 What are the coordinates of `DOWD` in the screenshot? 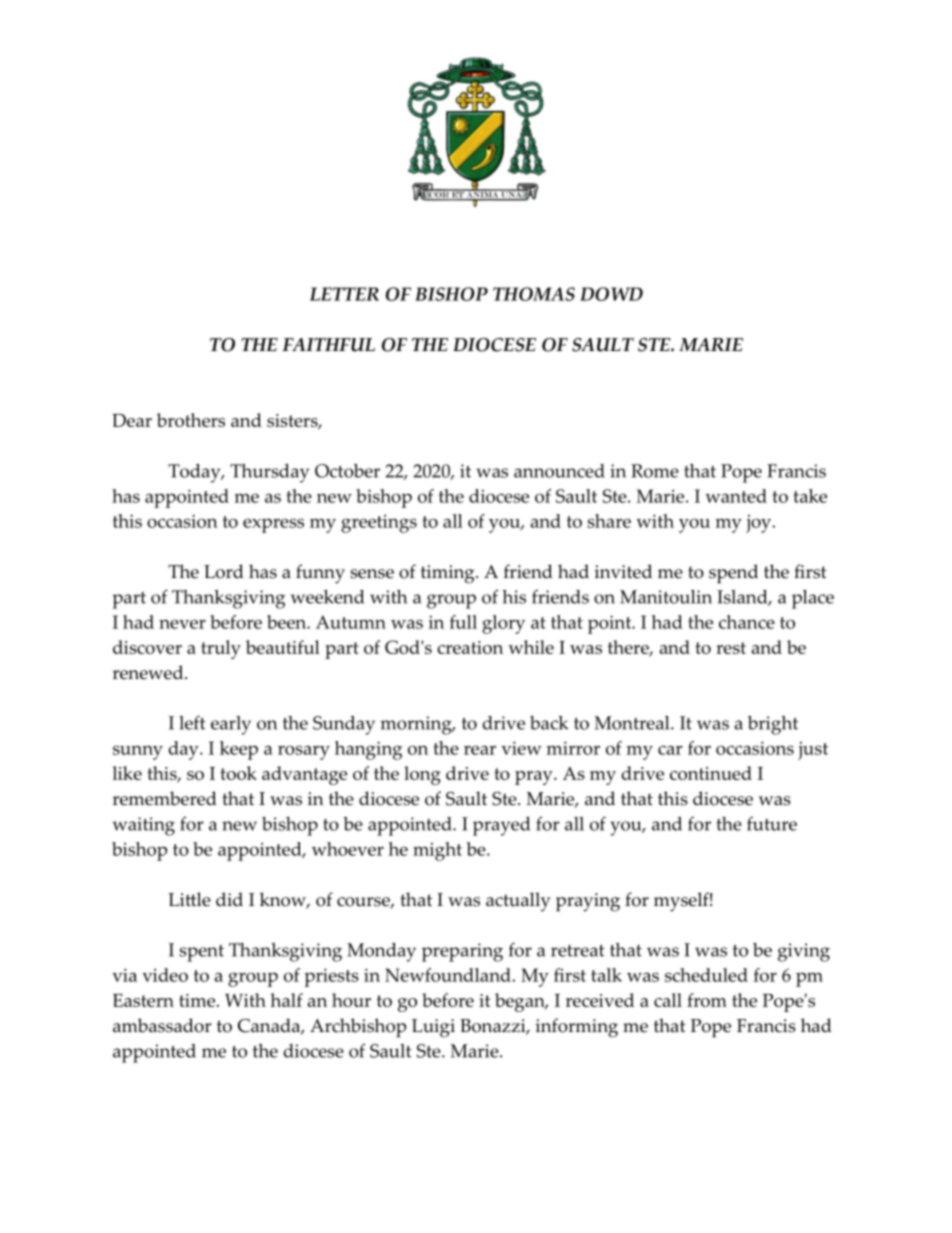 It's located at (611, 294).
